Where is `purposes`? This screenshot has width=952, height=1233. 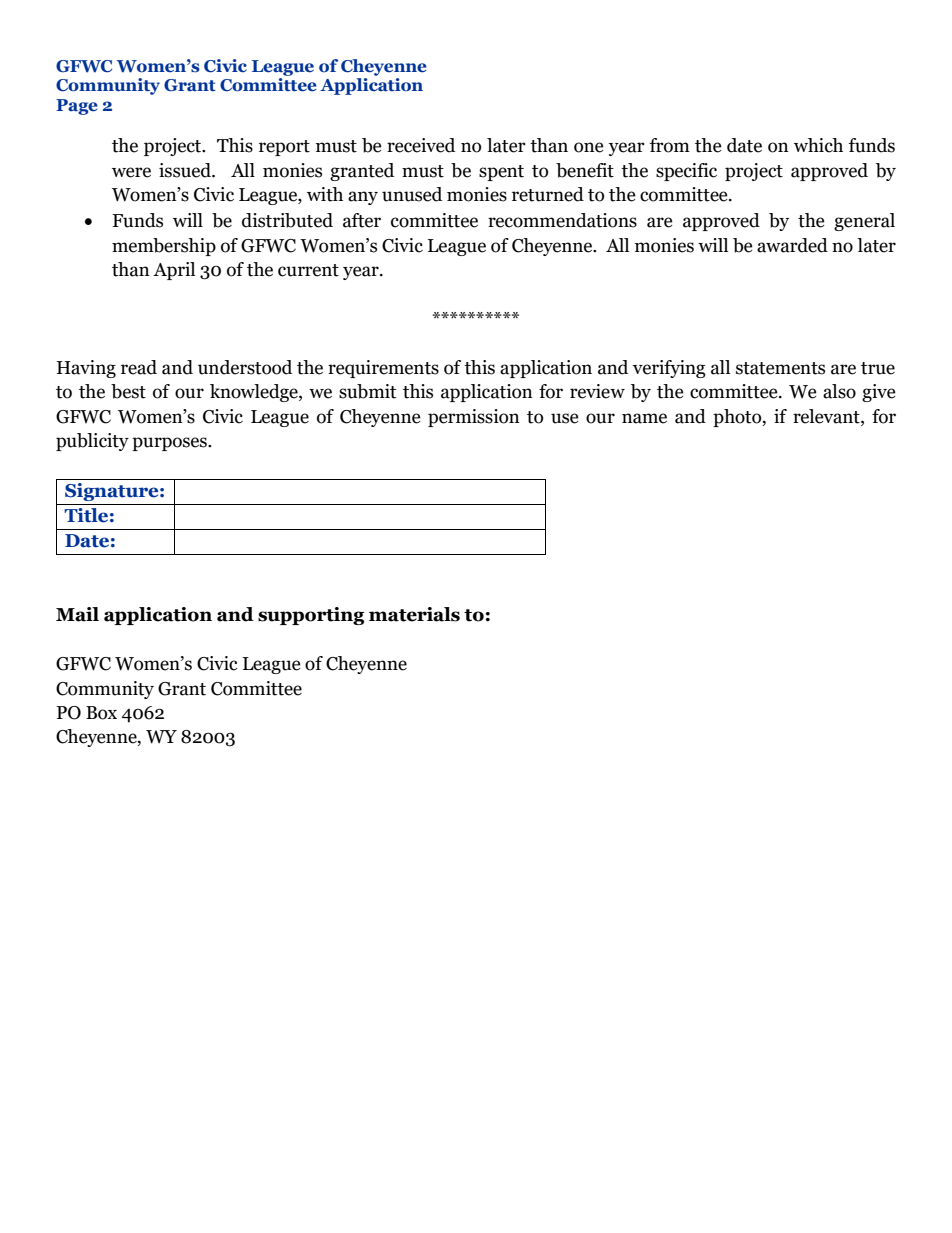 purposes is located at coordinates (170, 444).
